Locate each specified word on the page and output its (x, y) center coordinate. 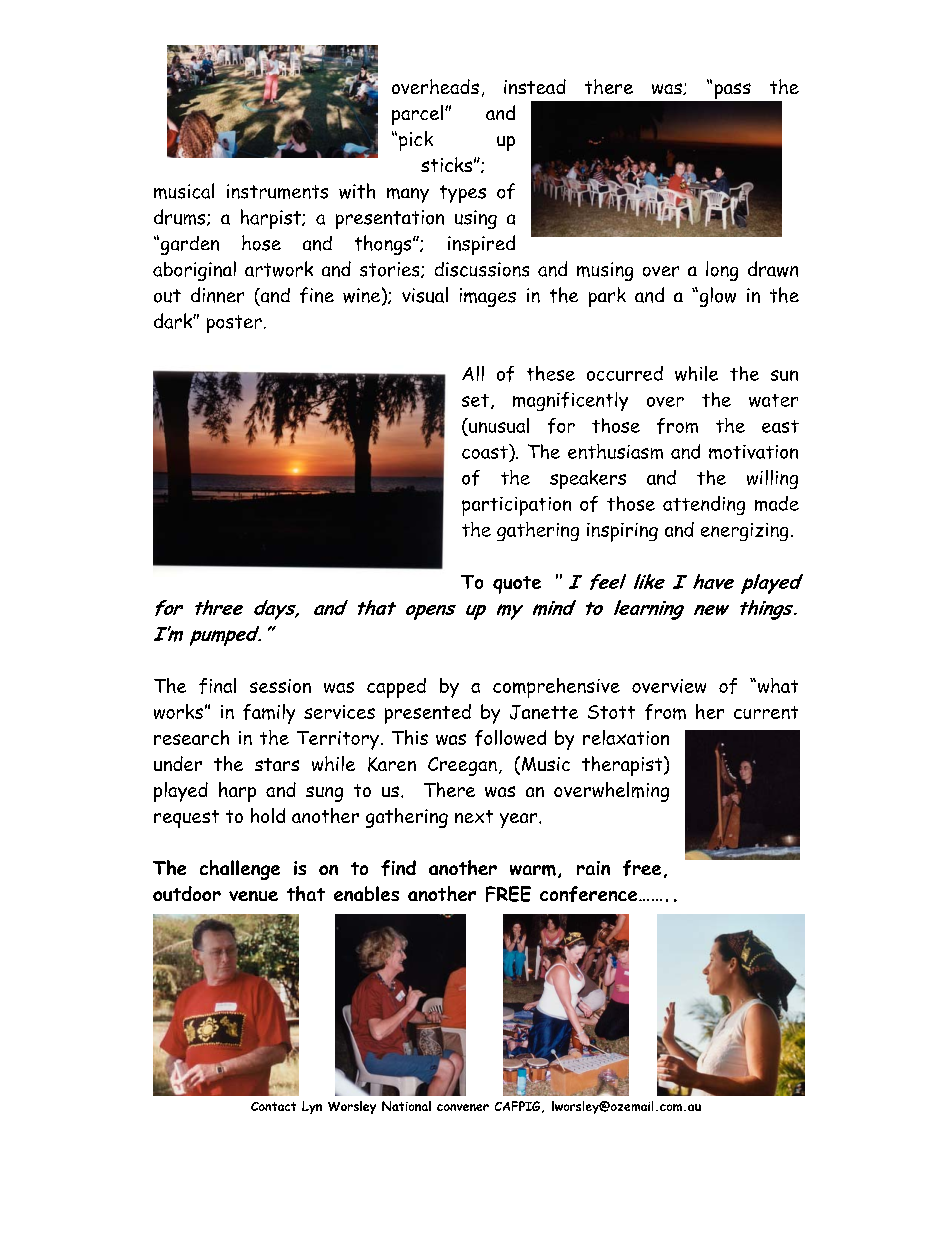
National (406, 1106)
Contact (273, 1106)
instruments (277, 191)
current (766, 712)
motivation (753, 452)
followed (510, 738)
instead (535, 86)
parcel (417, 115)
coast (486, 451)
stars (277, 764)
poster (234, 324)
